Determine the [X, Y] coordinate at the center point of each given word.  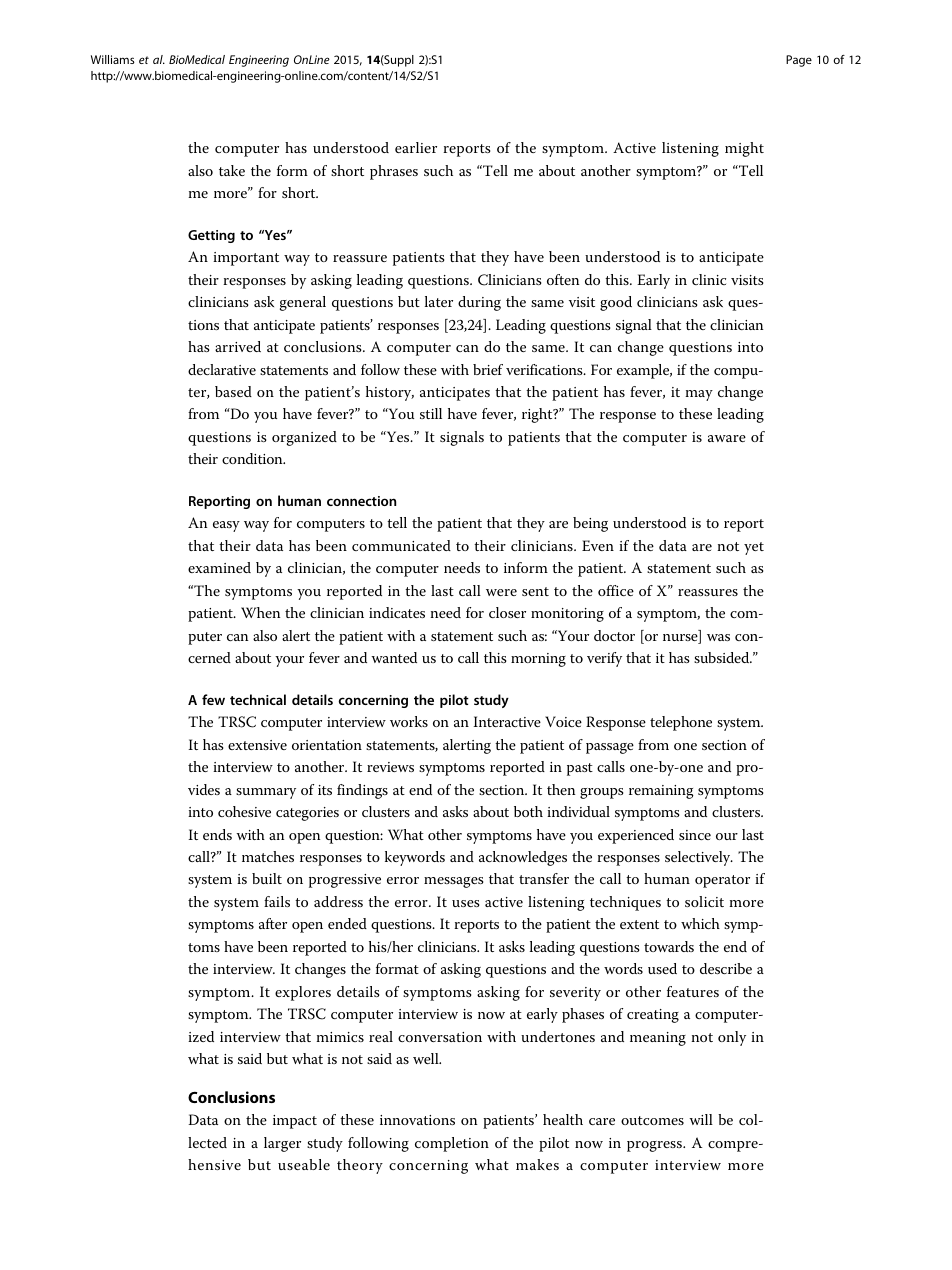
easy [226, 526]
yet [754, 548]
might [744, 149]
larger [282, 1144]
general [303, 303]
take [232, 170]
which [700, 923]
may [699, 395]
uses [466, 903]
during [479, 303]
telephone [681, 723]
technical [258, 699]
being [590, 524]
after [273, 923]
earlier [416, 147]
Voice [563, 721]
